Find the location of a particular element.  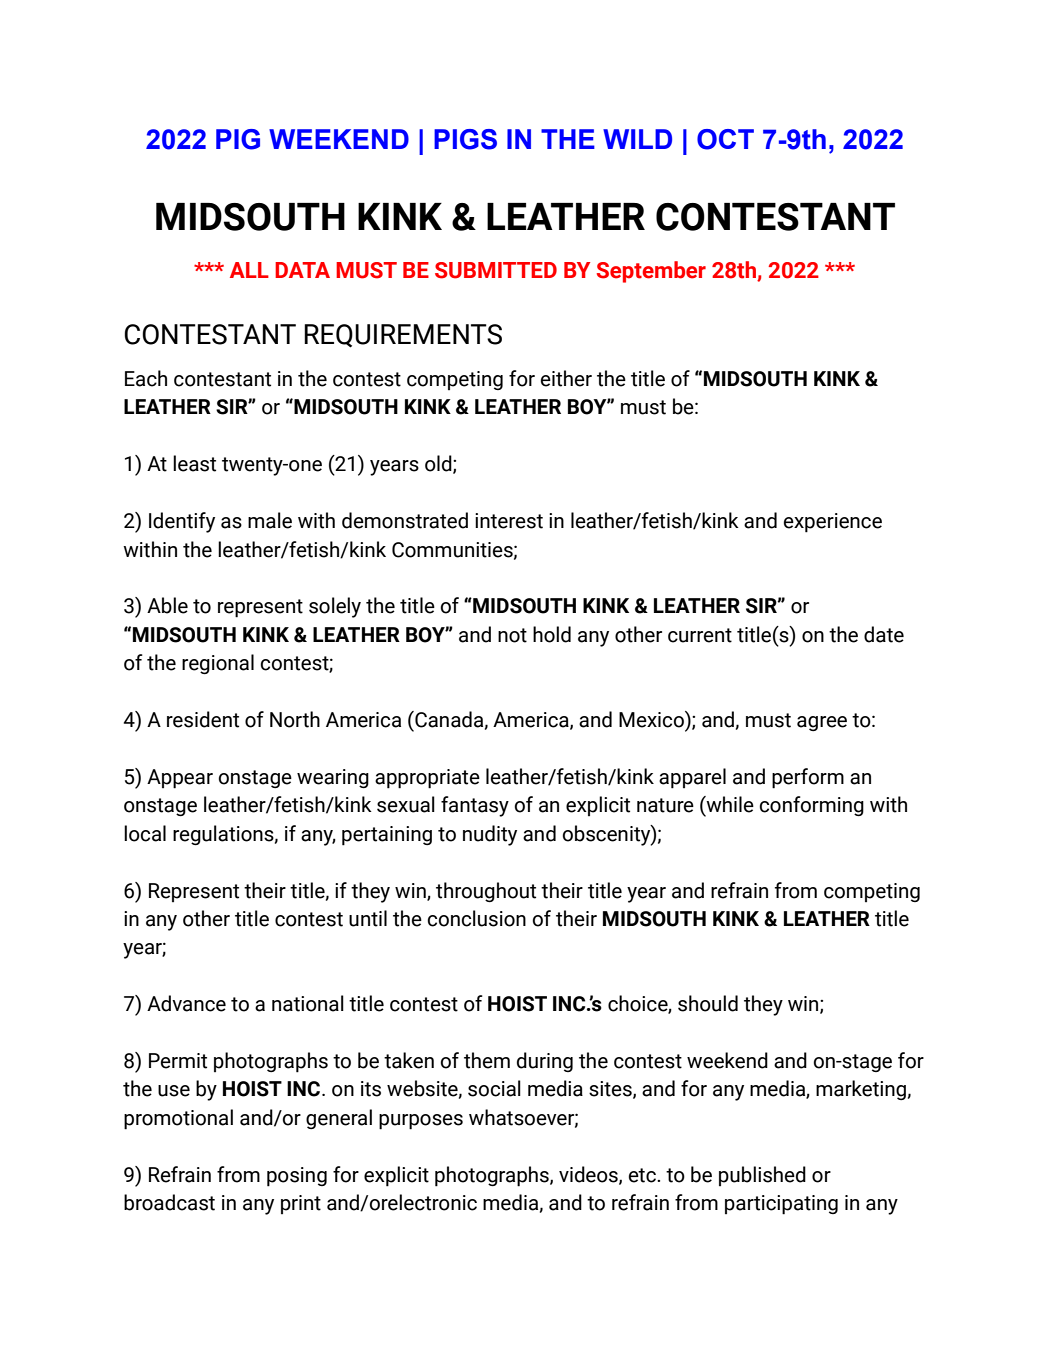

regional is located at coordinates (218, 664).
